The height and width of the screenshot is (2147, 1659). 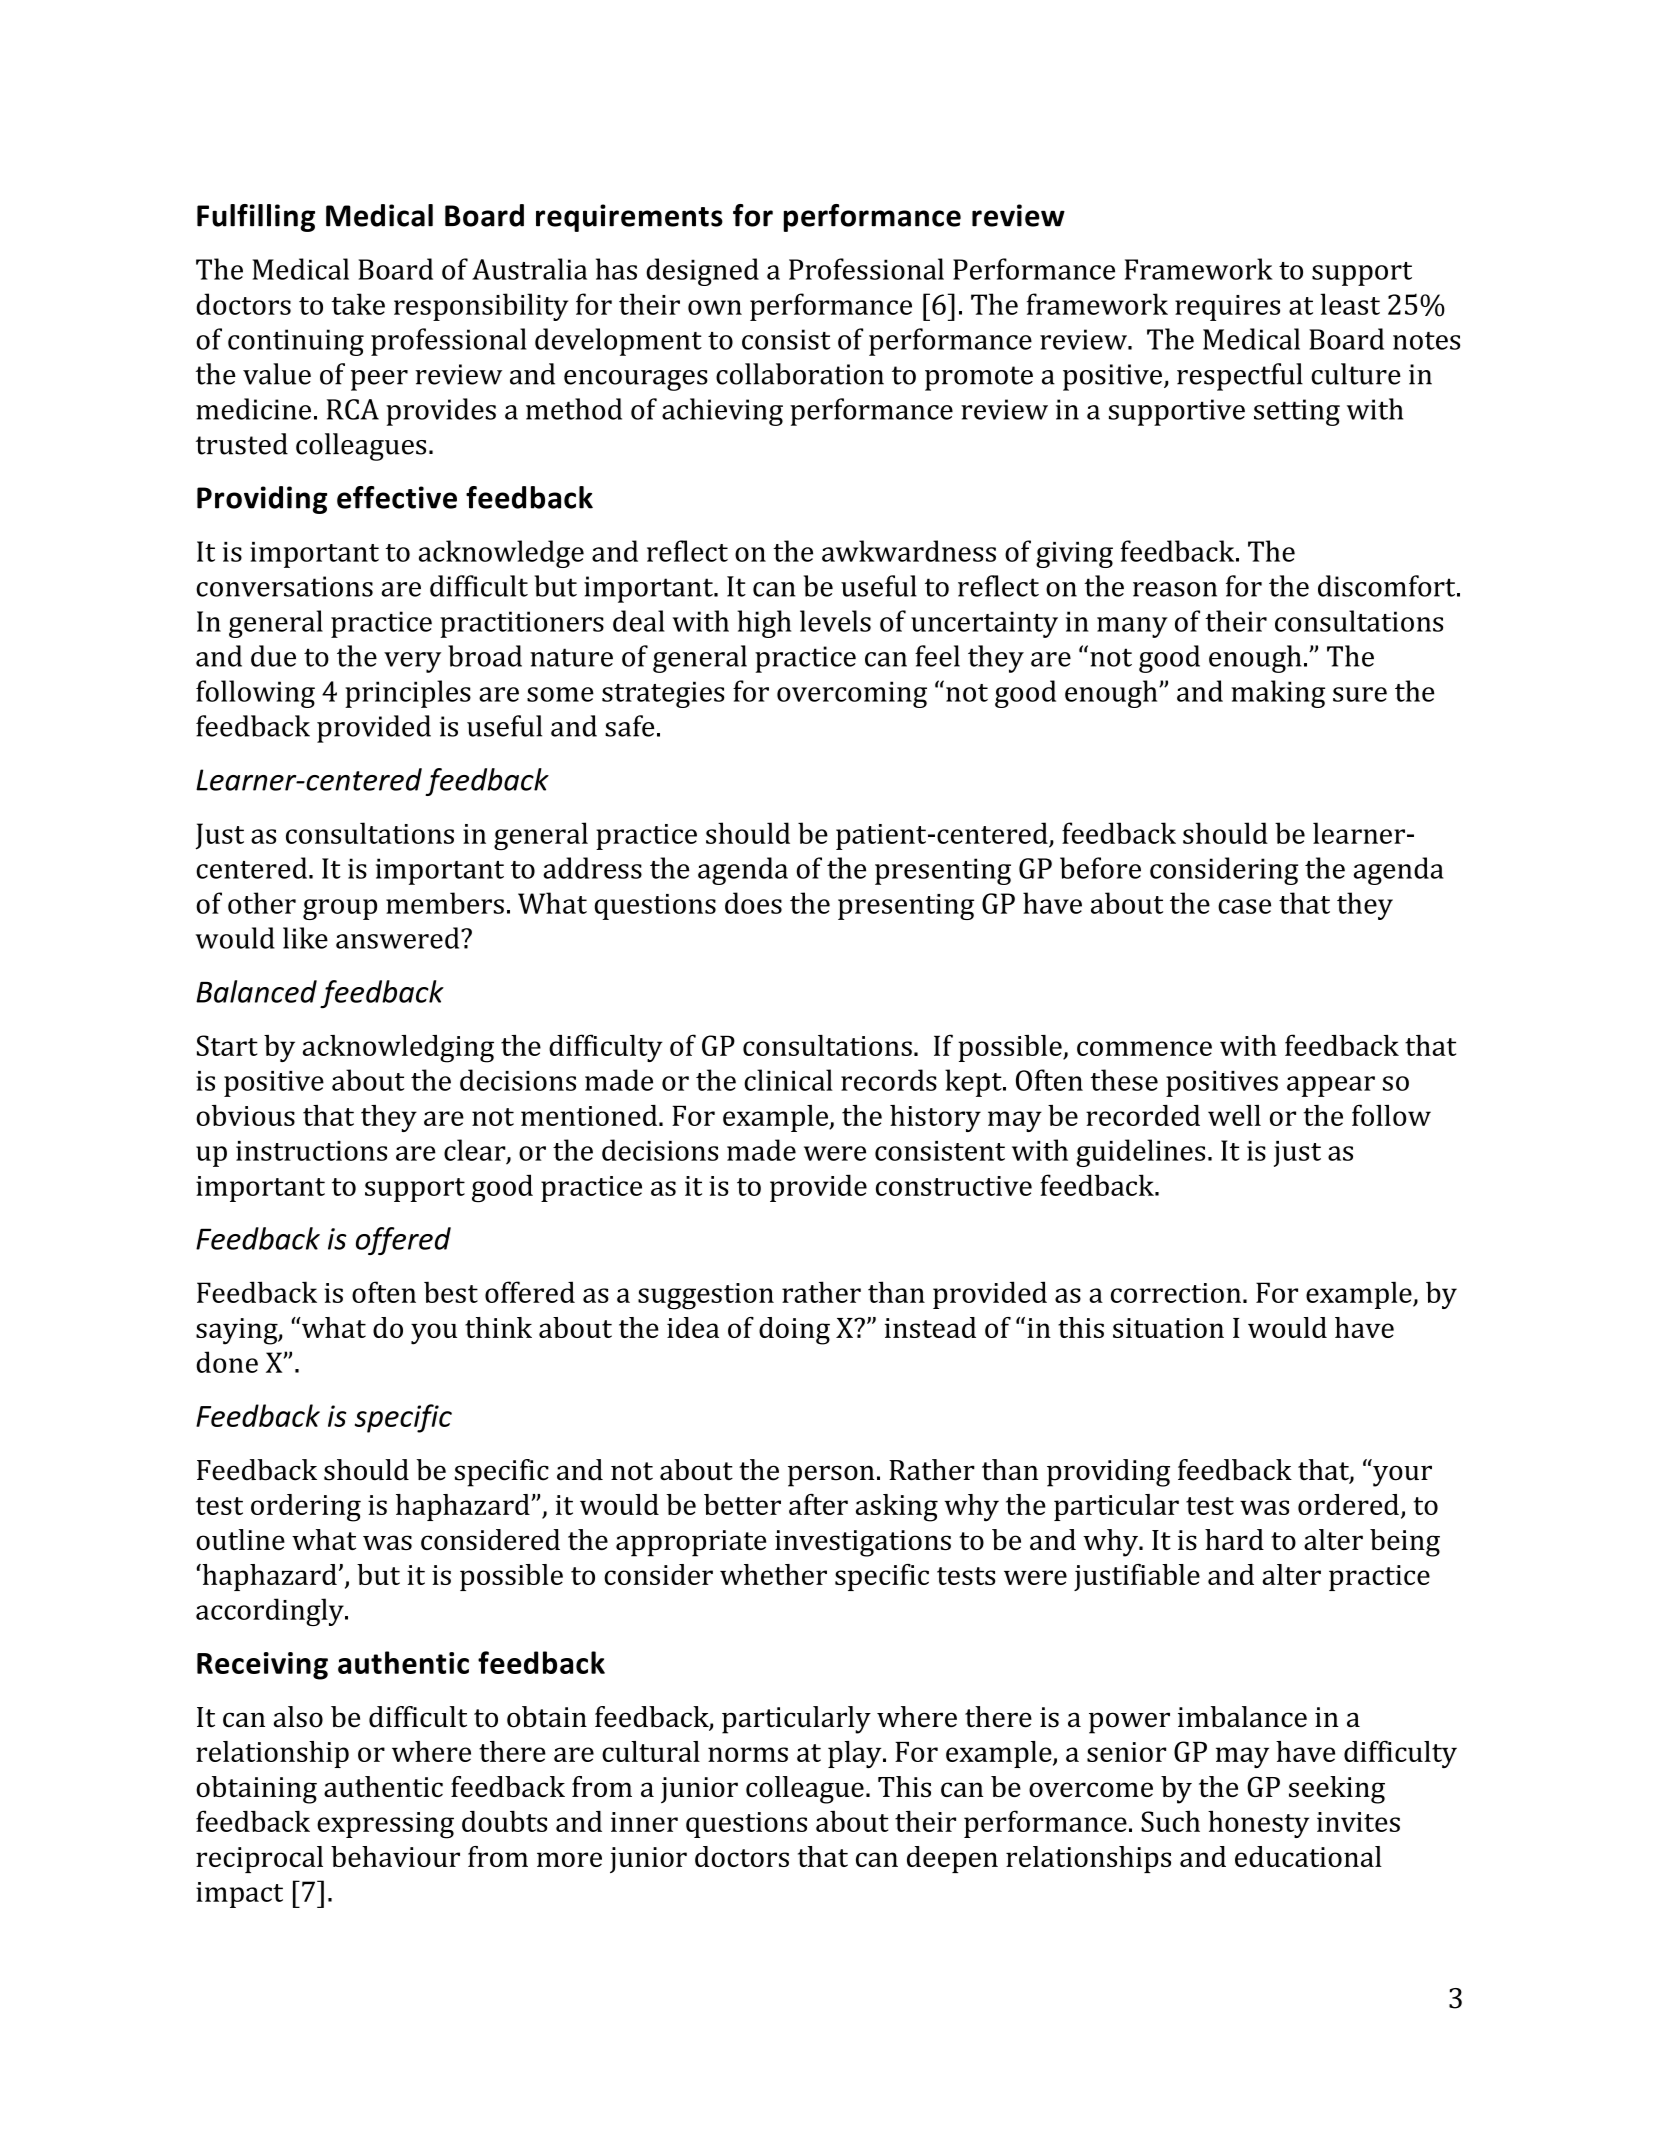 What do you see at coordinates (831, 1476) in the screenshot?
I see `person` at bounding box center [831, 1476].
